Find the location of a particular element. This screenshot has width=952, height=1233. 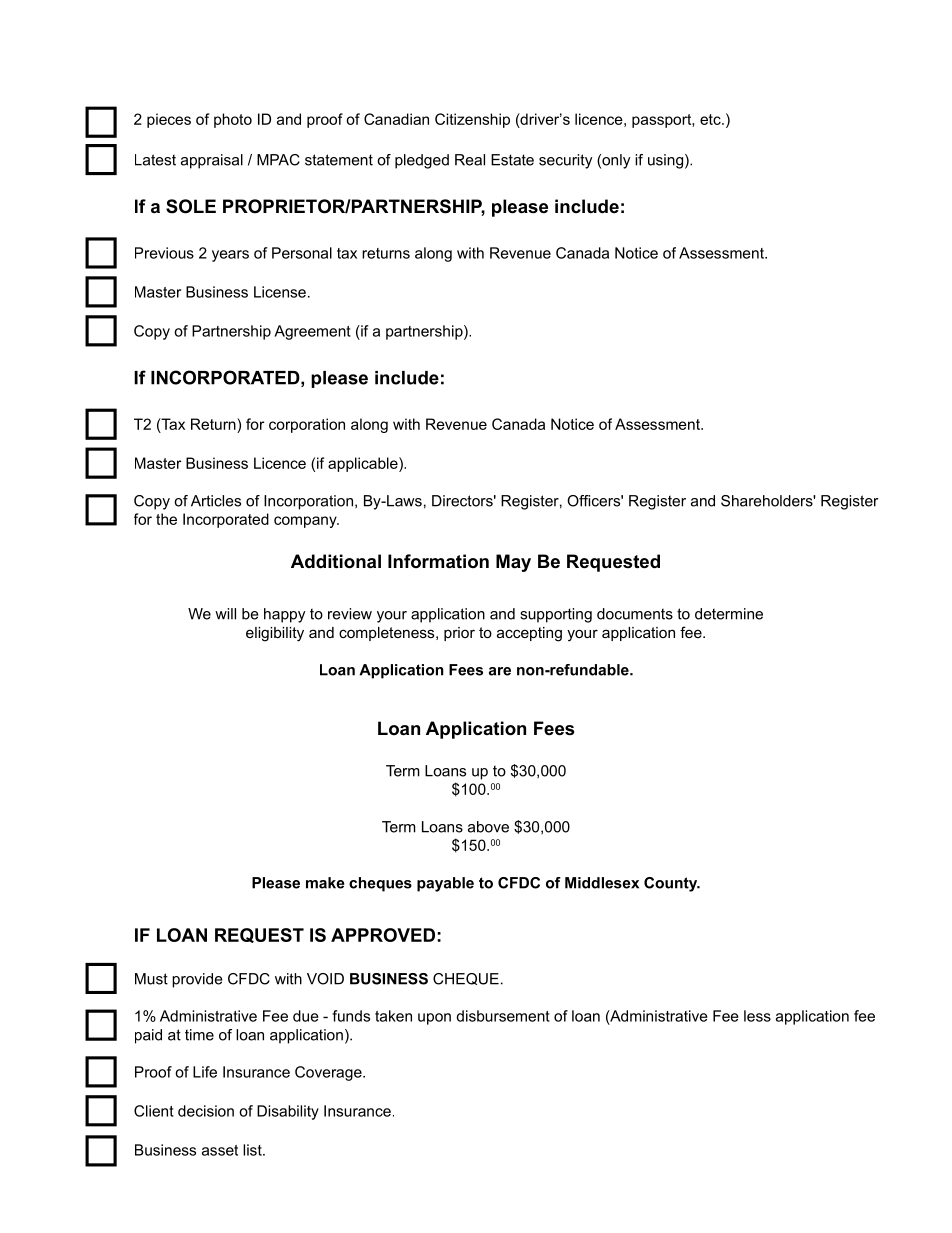

upon is located at coordinates (434, 1019).
